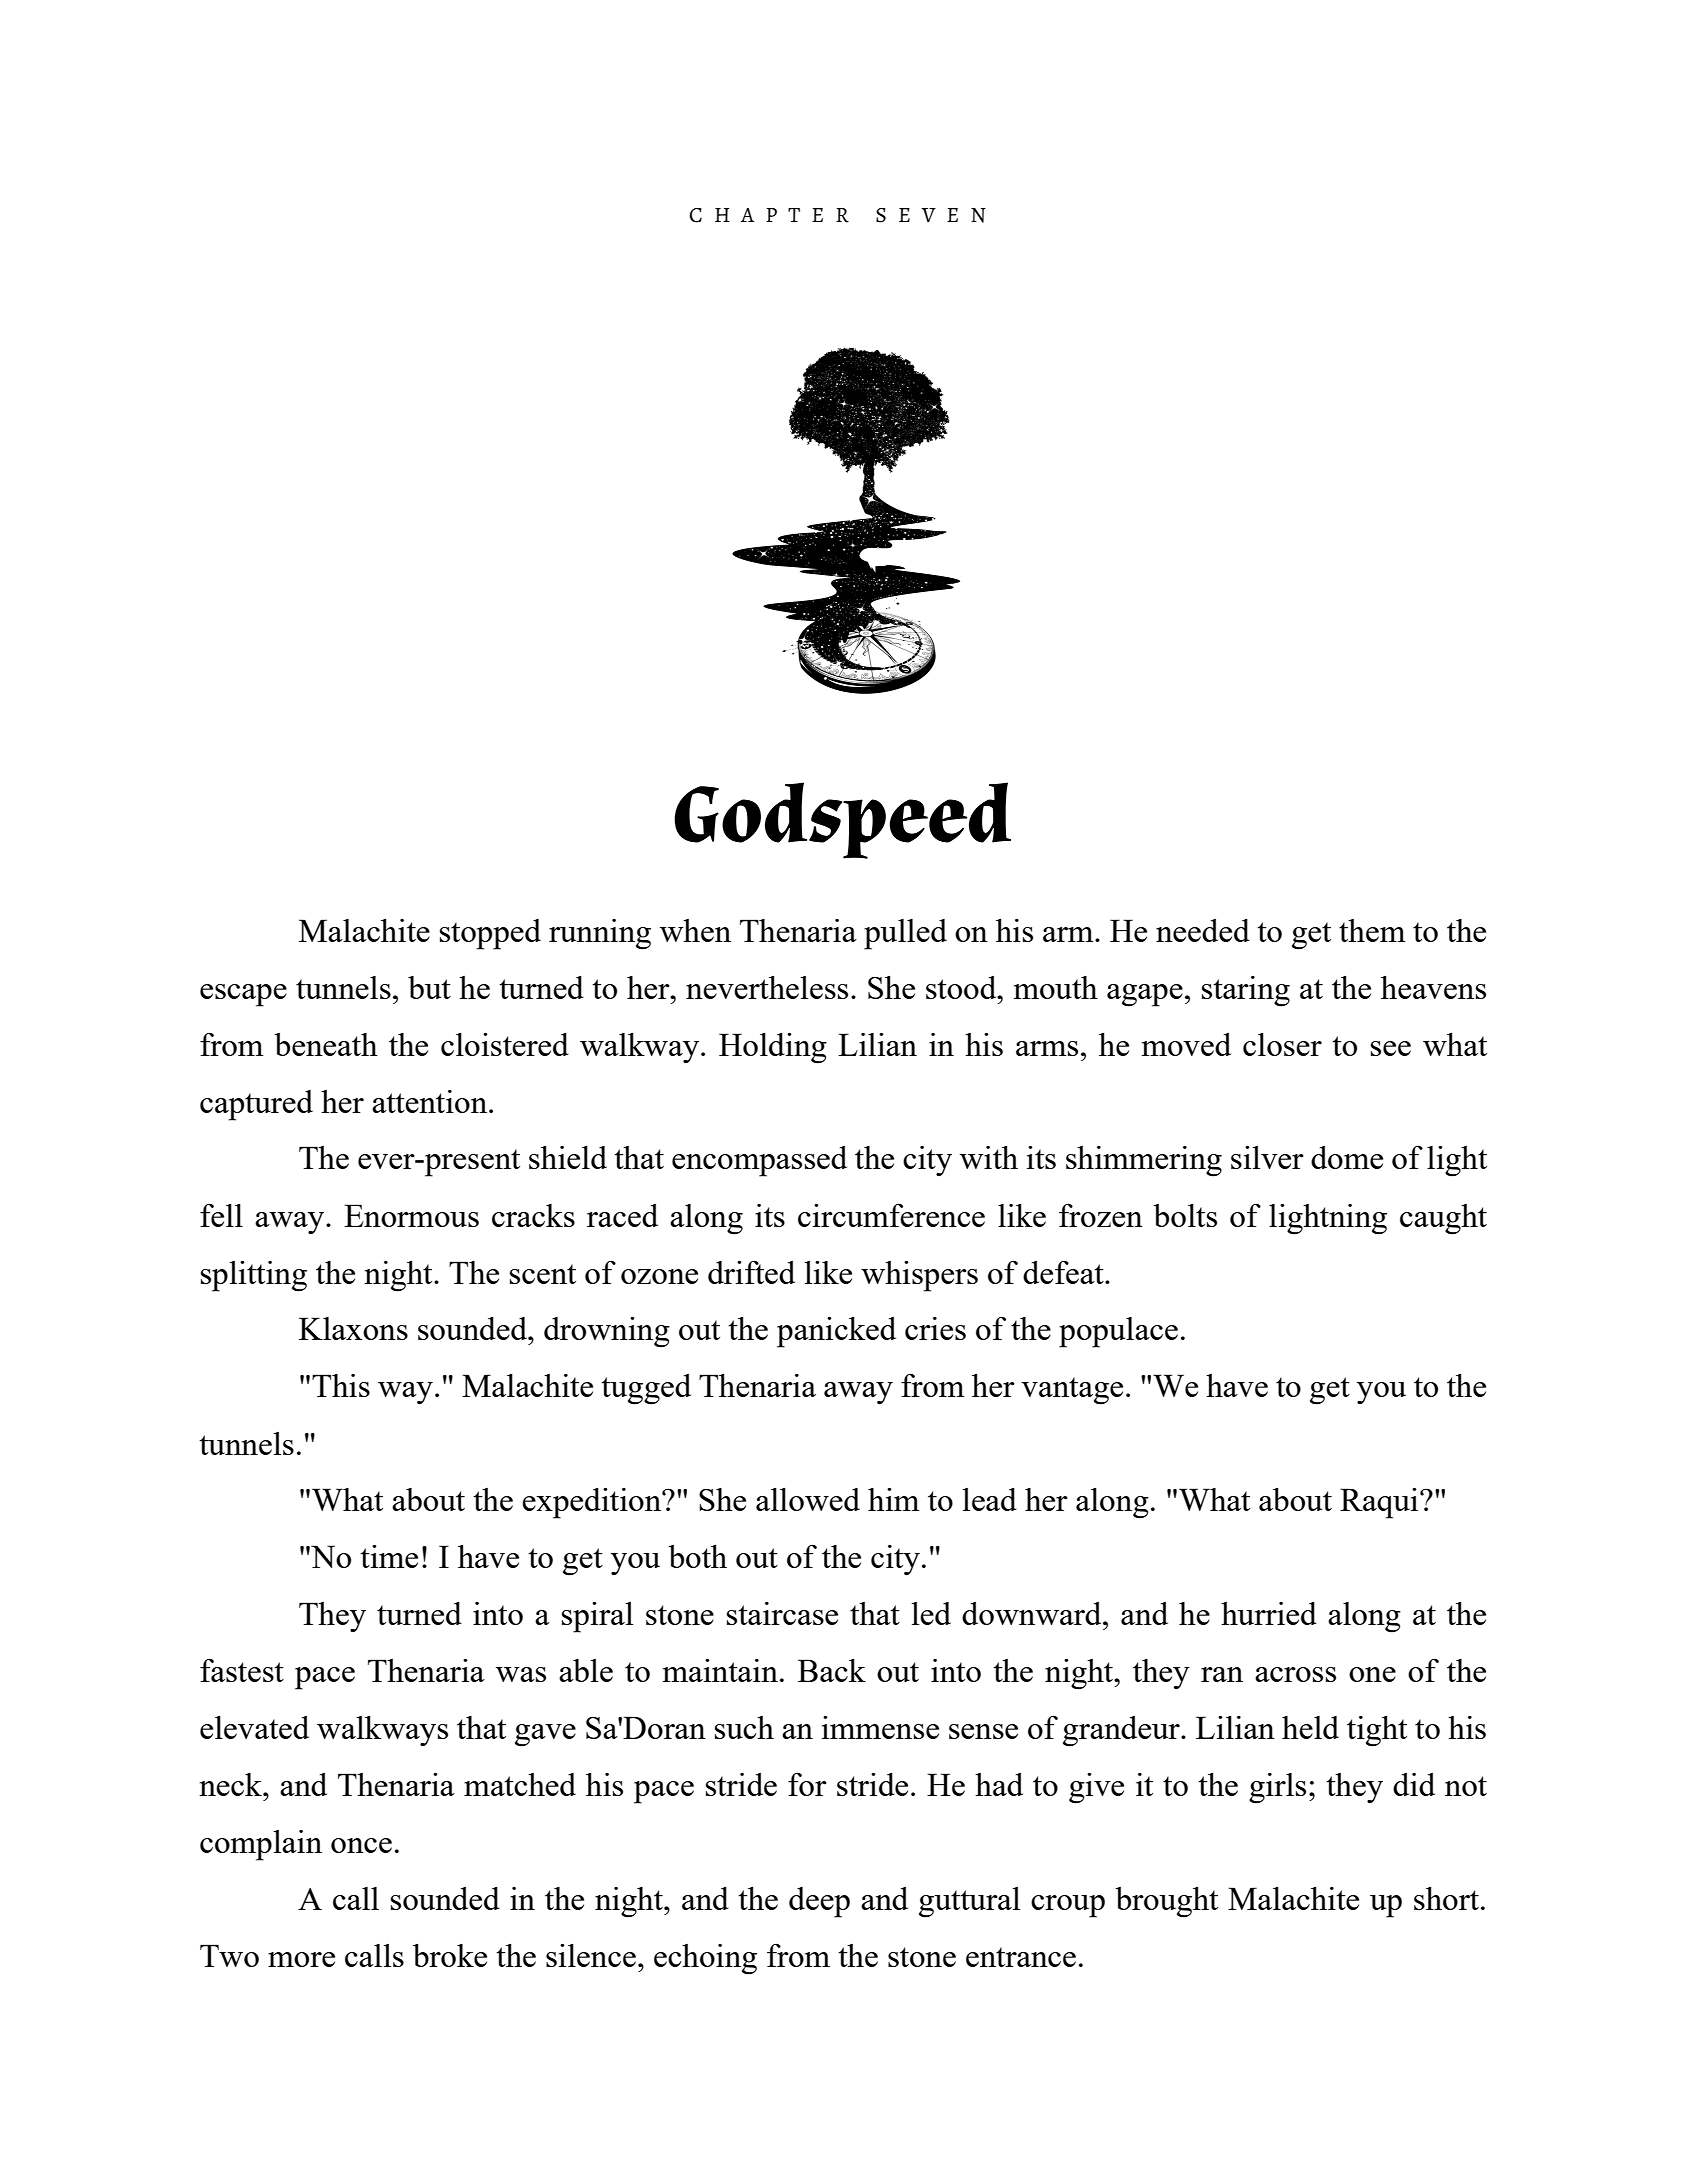 The width and height of the screenshot is (1684, 2179). What do you see at coordinates (891, 1215) in the screenshot?
I see `circumference` at bounding box center [891, 1215].
